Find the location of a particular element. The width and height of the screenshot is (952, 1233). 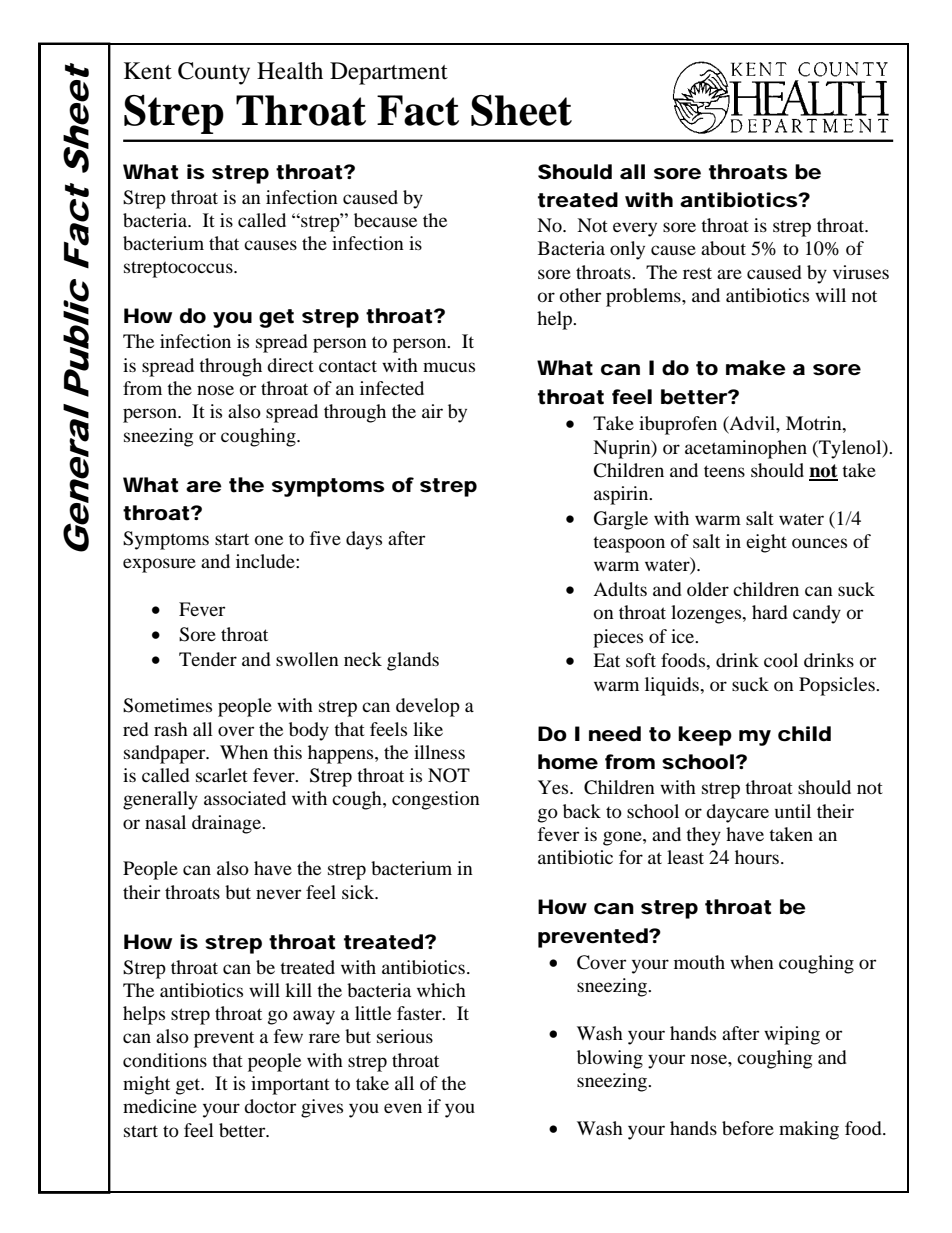

blowing is located at coordinates (610, 1059).
